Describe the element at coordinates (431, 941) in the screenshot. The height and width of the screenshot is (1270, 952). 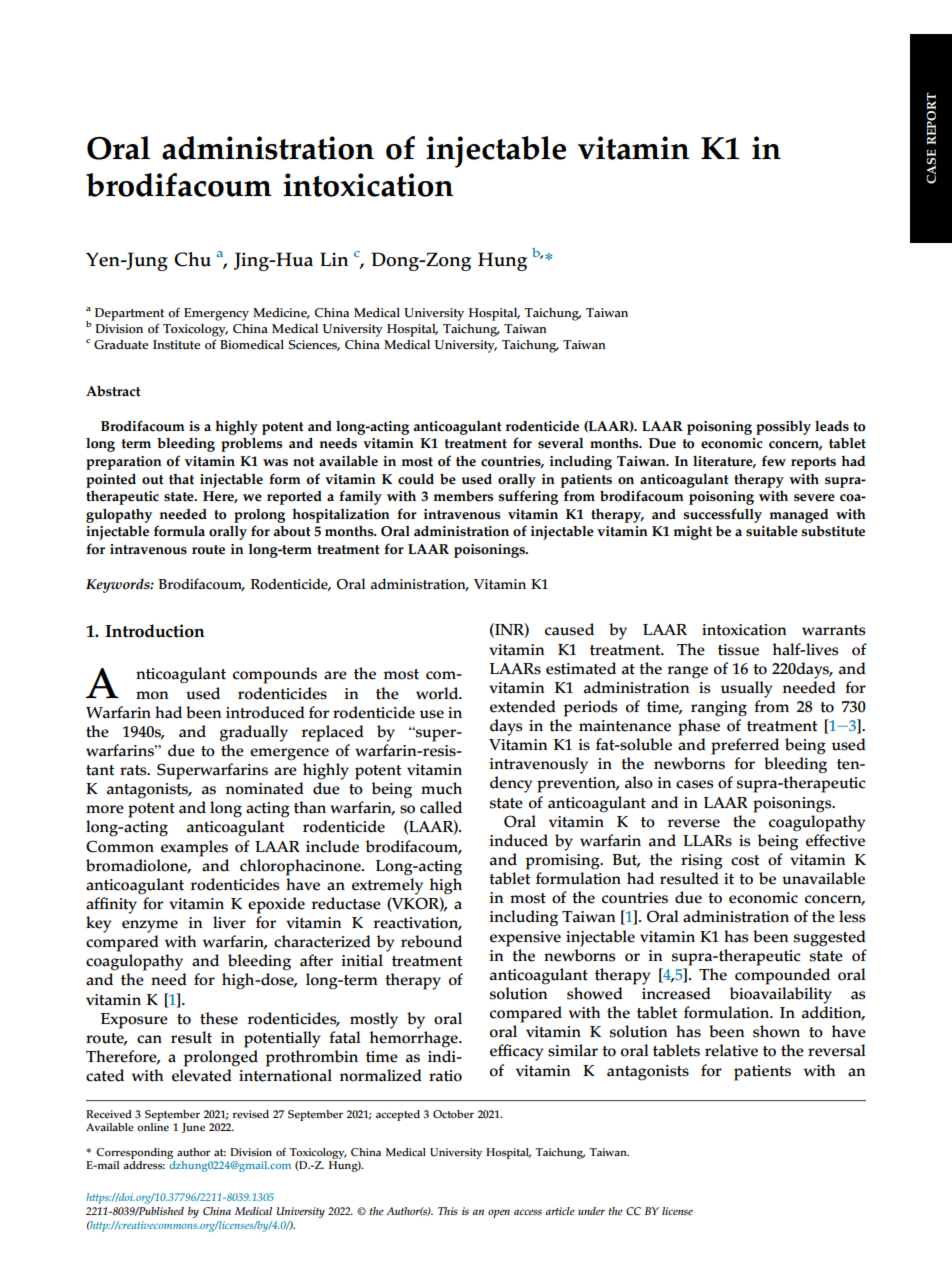
I see `rebound` at that location.
